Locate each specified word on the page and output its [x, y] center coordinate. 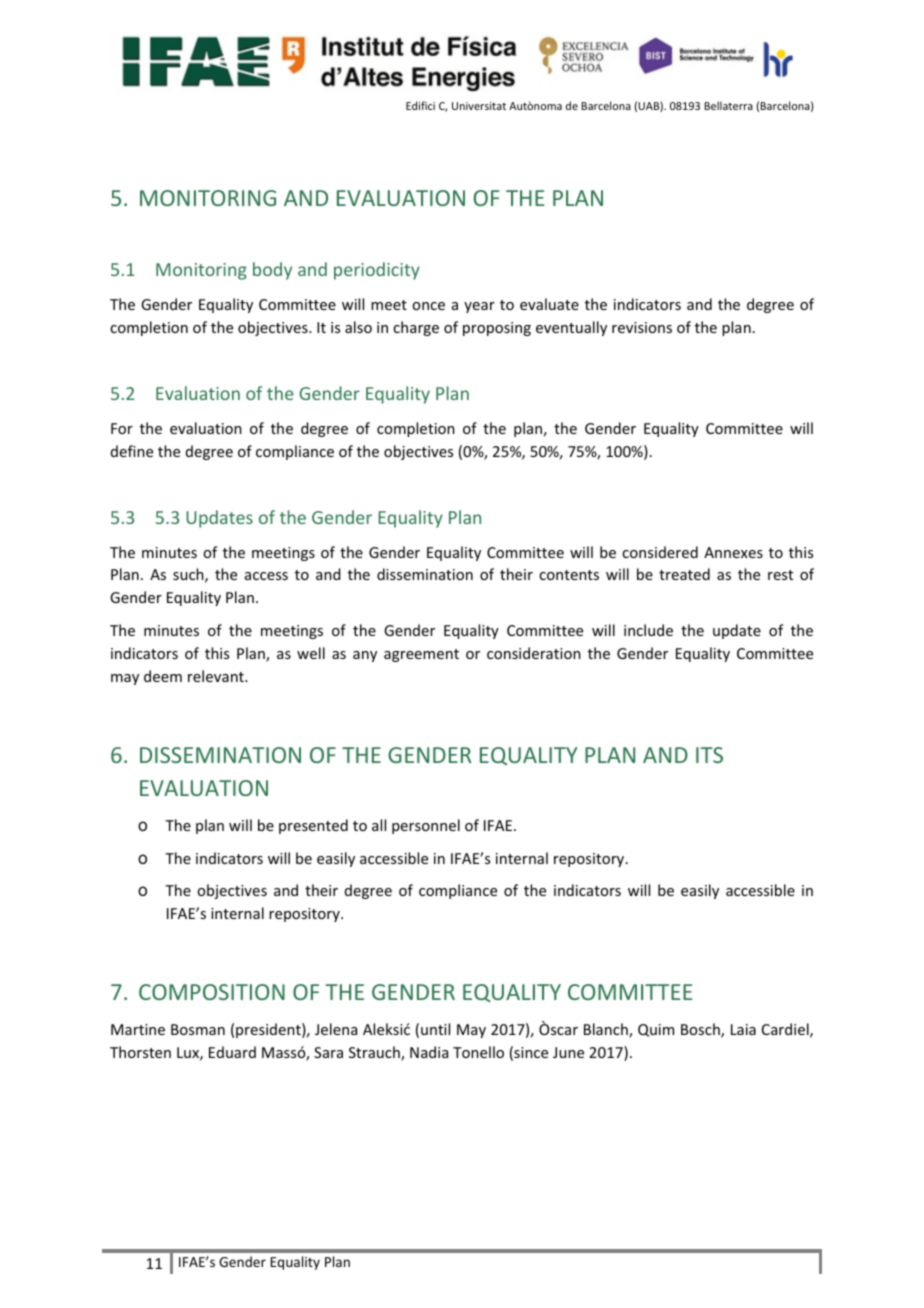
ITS [709, 755]
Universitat [479, 106]
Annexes [733, 552]
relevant [217, 676]
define [132, 451]
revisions [642, 327]
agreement [421, 655]
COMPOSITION [212, 992]
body [272, 271]
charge [416, 328]
